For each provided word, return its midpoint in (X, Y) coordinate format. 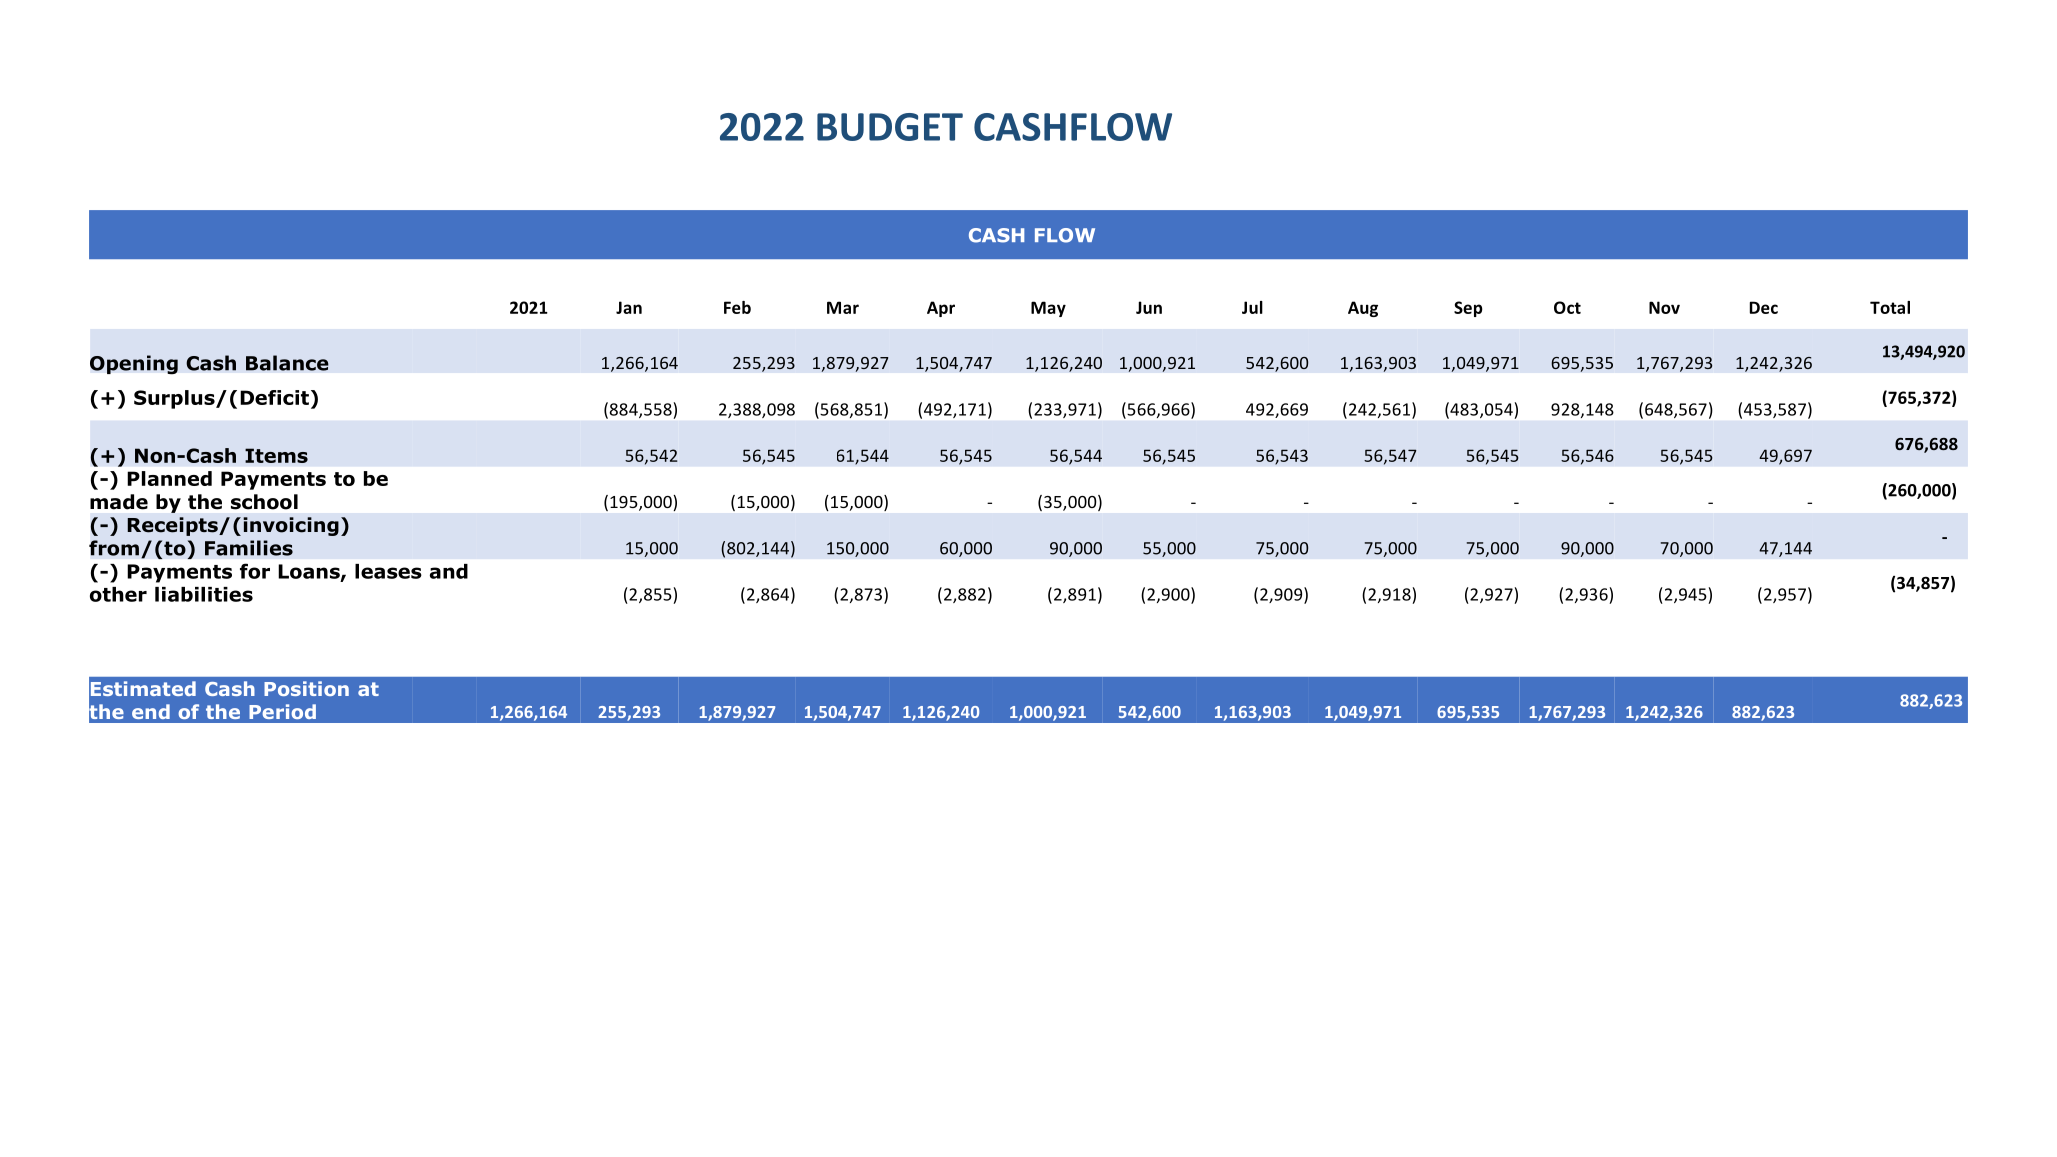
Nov (1664, 307)
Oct (1567, 307)
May (1048, 309)
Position (306, 688)
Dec (1764, 307)
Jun (1149, 307)
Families (249, 548)
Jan (629, 307)
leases (388, 571)
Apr (941, 309)
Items (276, 455)
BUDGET (890, 127)
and (449, 571)
